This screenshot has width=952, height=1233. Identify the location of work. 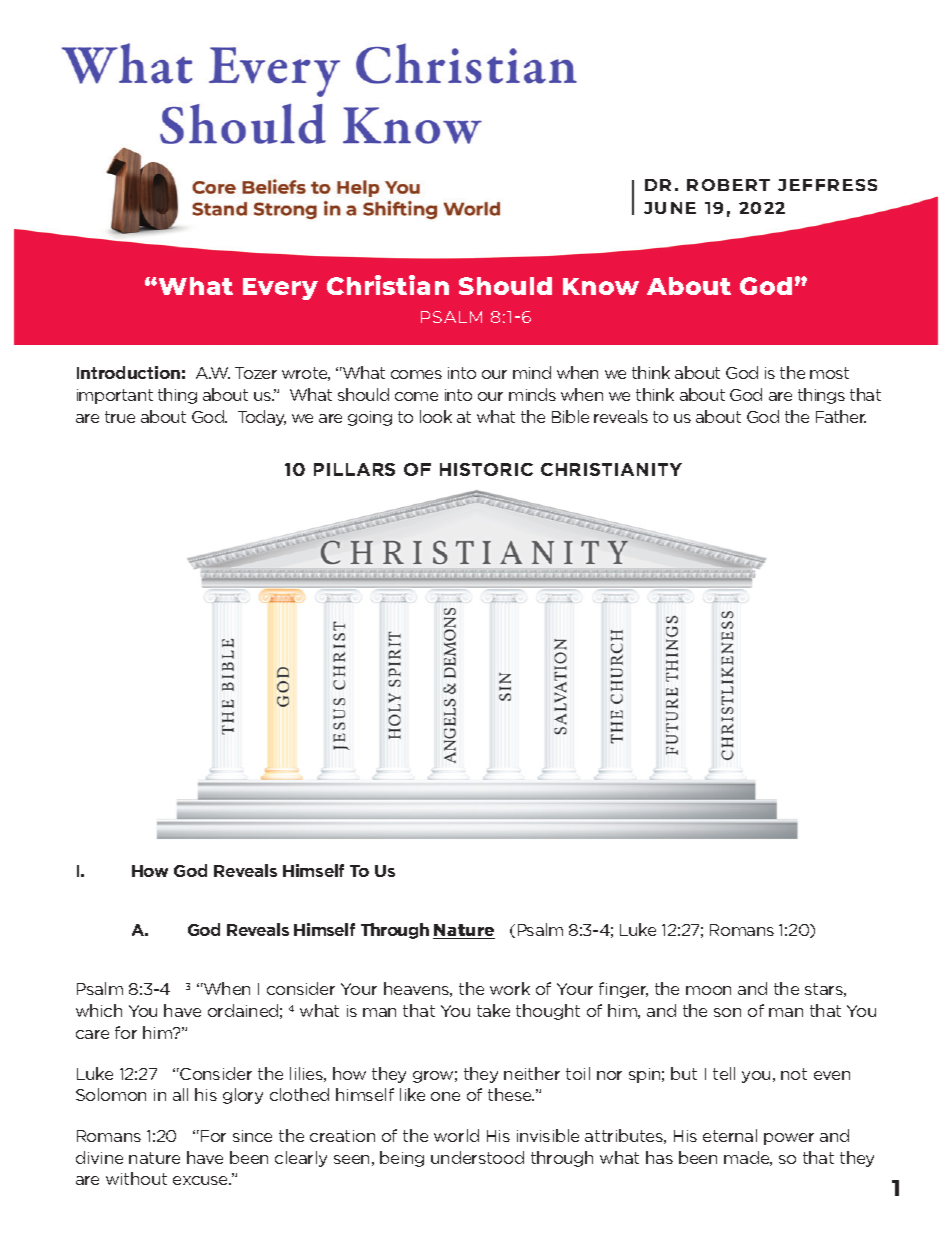
(510, 988).
